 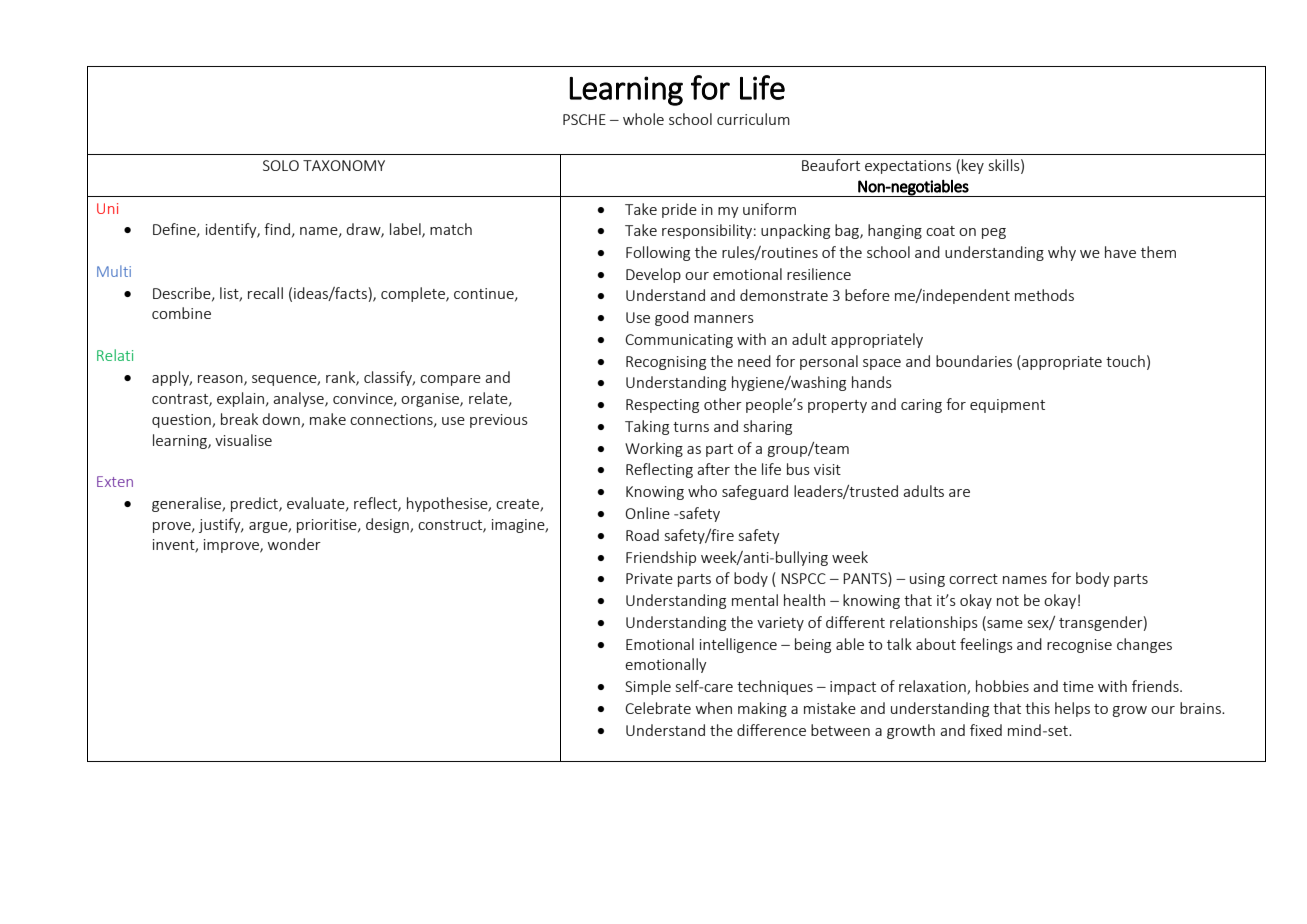 I want to click on helps, so click(x=1072, y=709).
